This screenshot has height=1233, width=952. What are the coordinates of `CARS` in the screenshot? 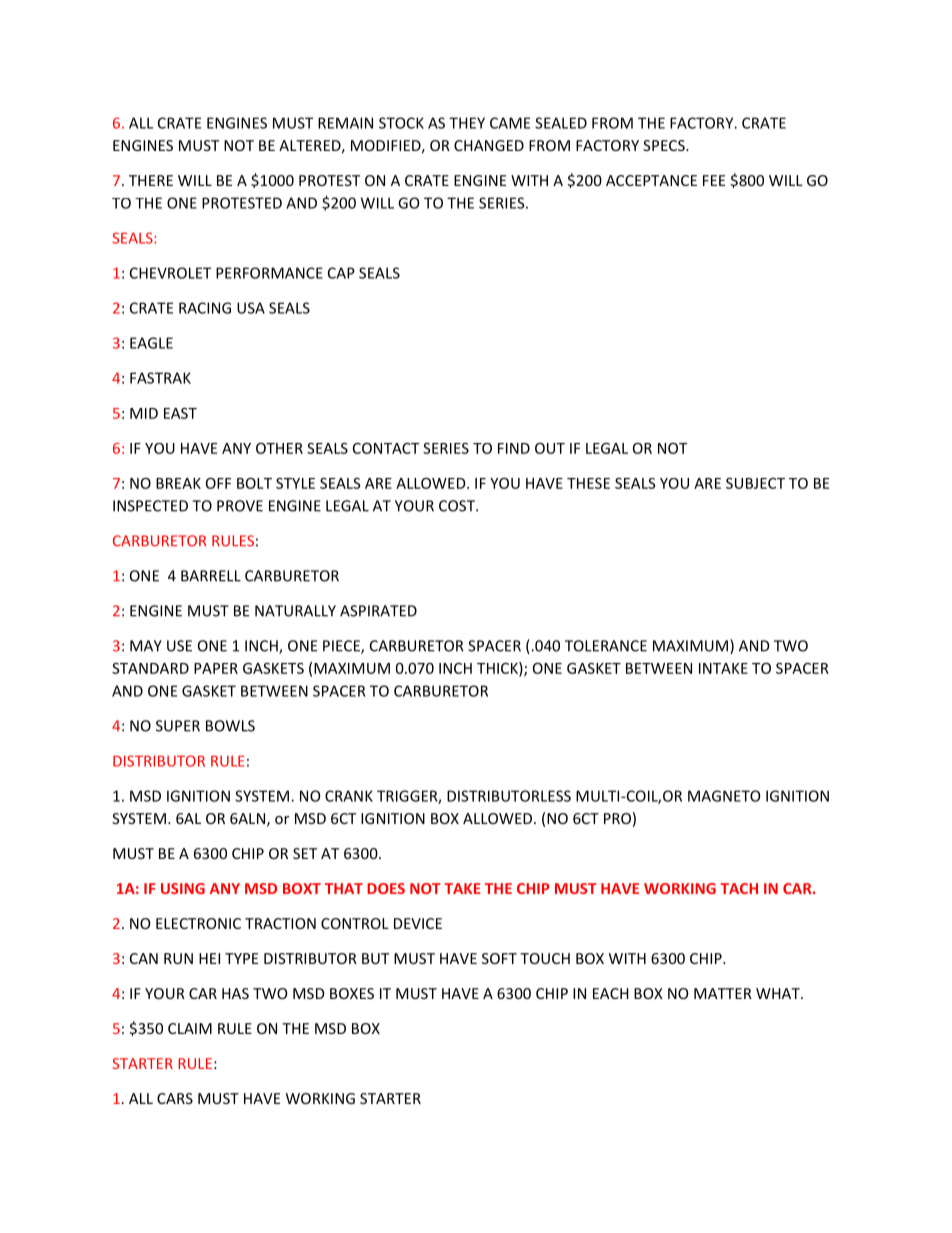 It's located at (175, 1098).
